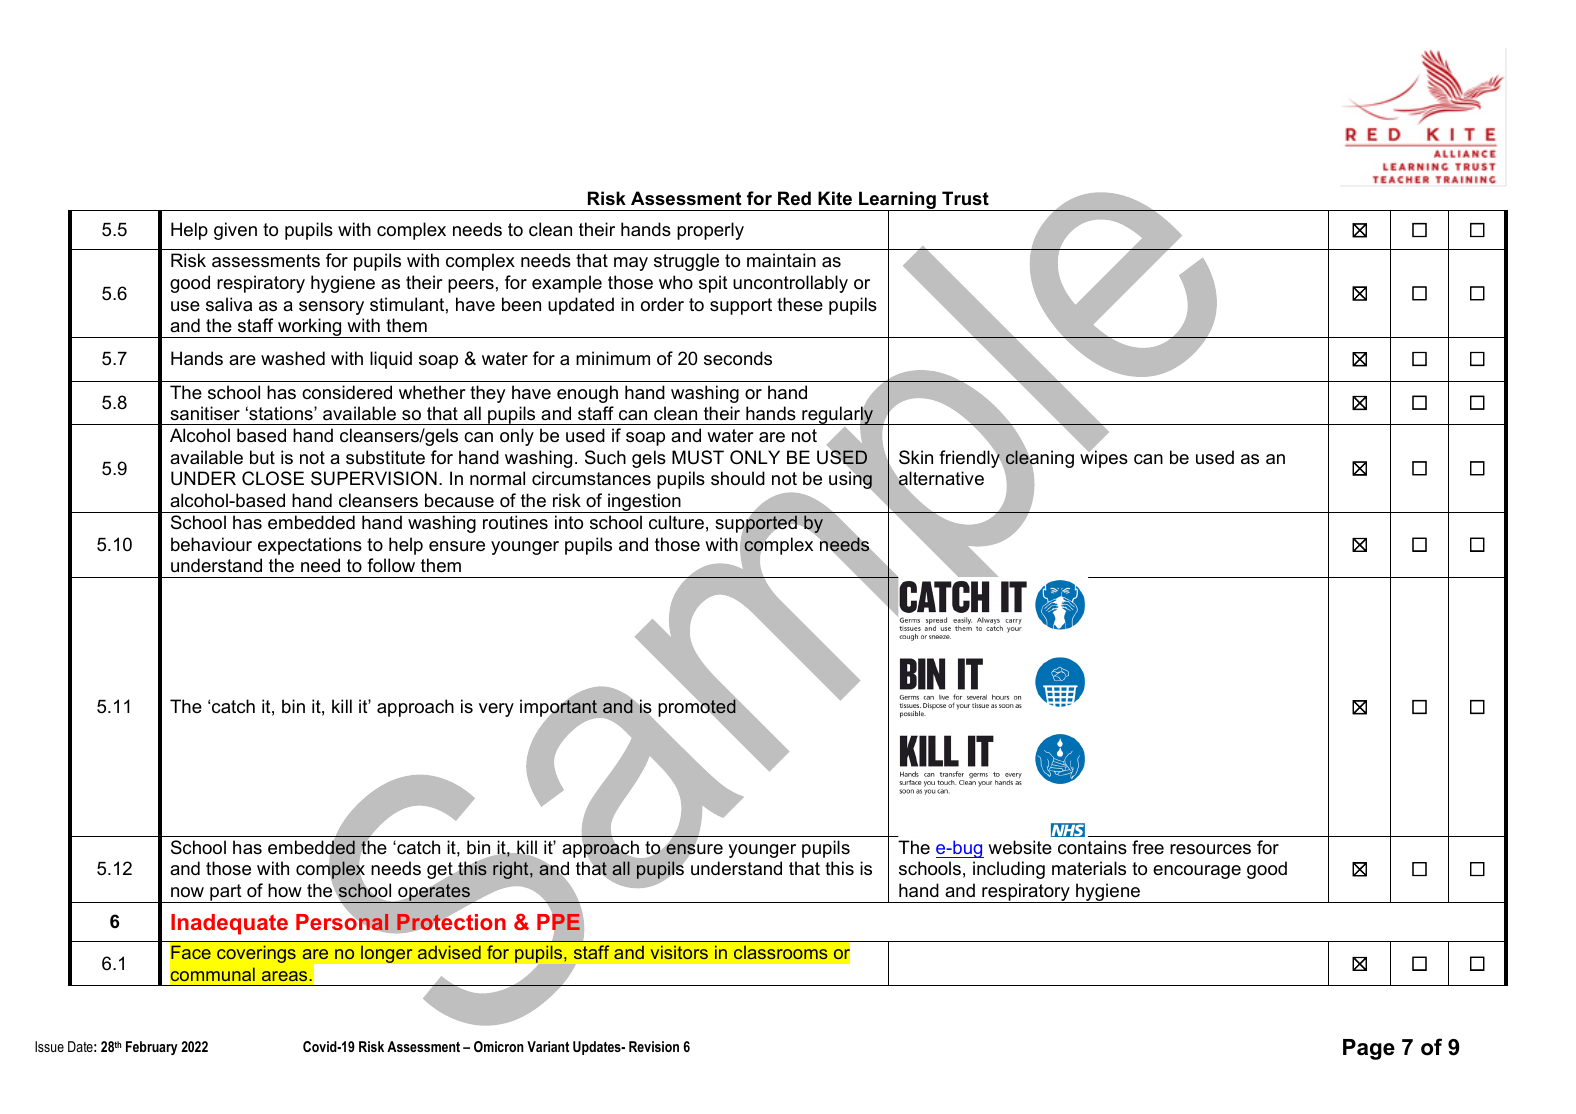 The height and width of the screenshot is (1114, 1576). What do you see at coordinates (152, 1048) in the screenshot?
I see `February` at bounding box center [152, 1048].
